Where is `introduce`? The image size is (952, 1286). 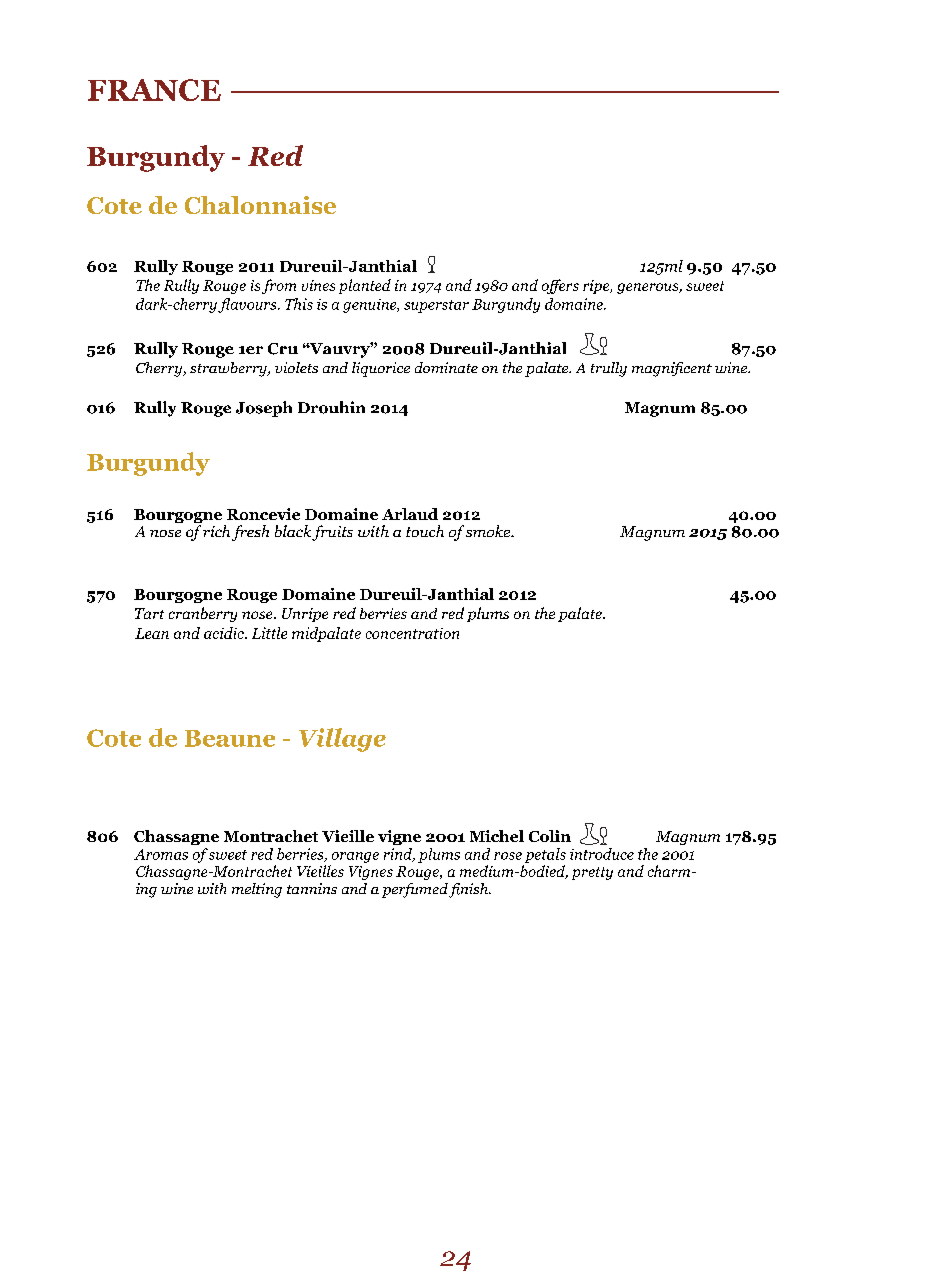
introduce is located at coordinates (602, 854).
